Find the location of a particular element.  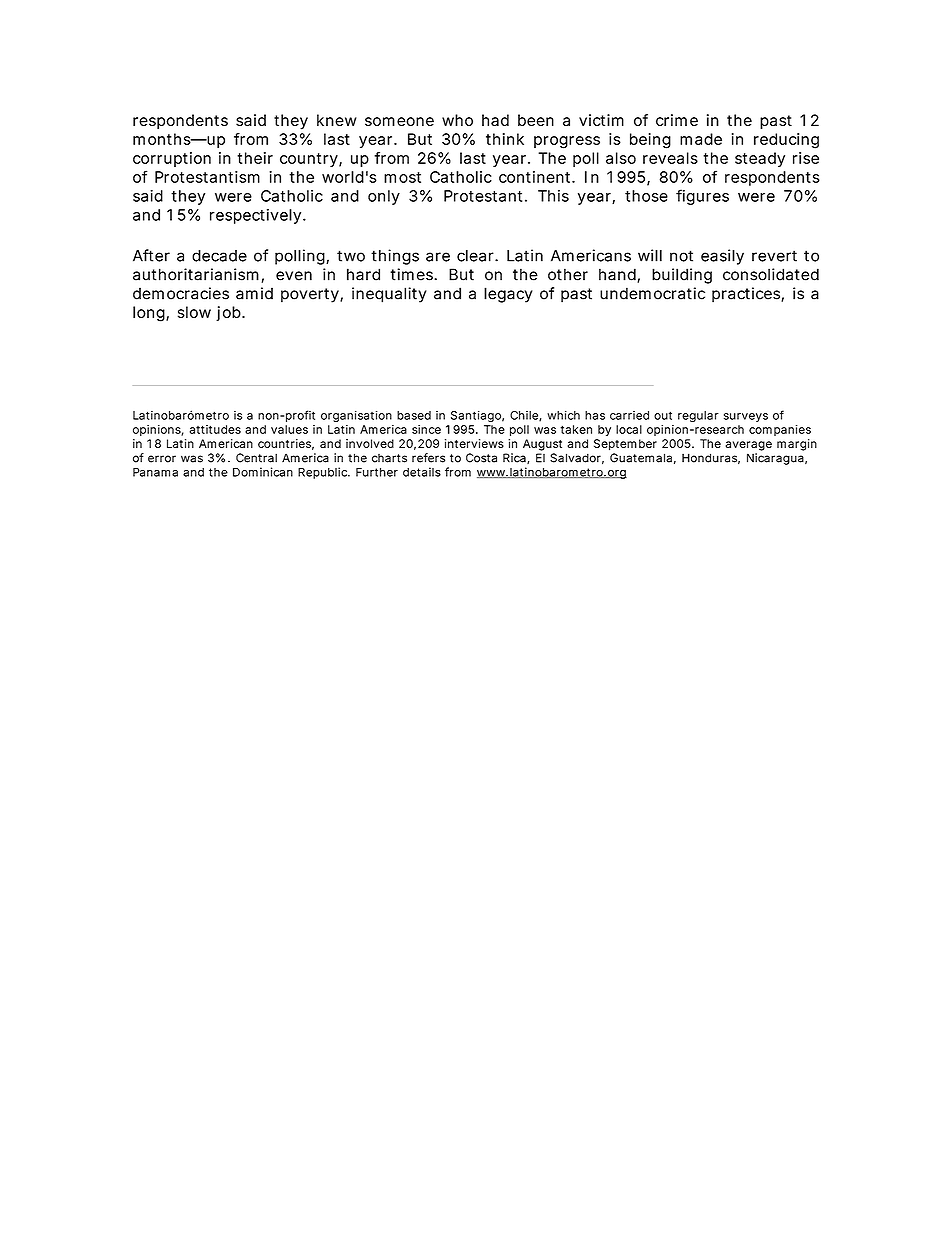

Central is located at coordinates (256, 458).
